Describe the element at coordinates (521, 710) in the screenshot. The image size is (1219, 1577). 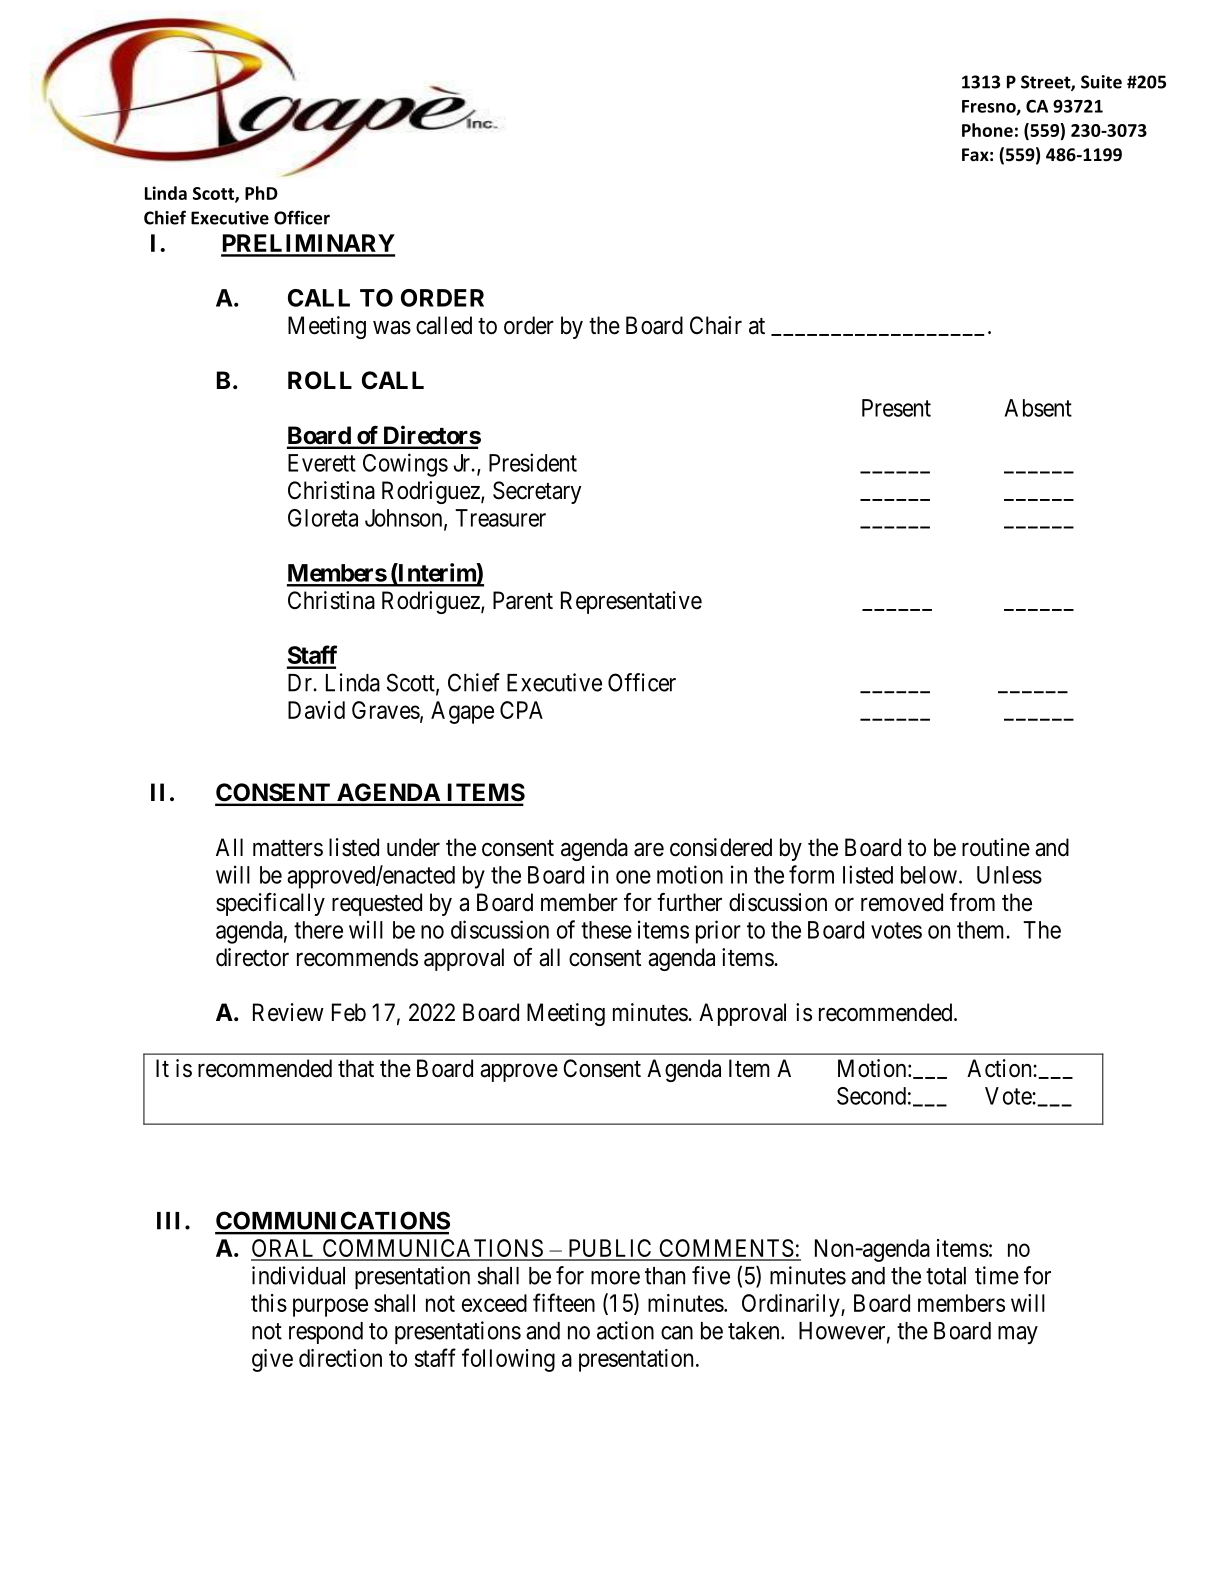
I see `CPA` at that location.
